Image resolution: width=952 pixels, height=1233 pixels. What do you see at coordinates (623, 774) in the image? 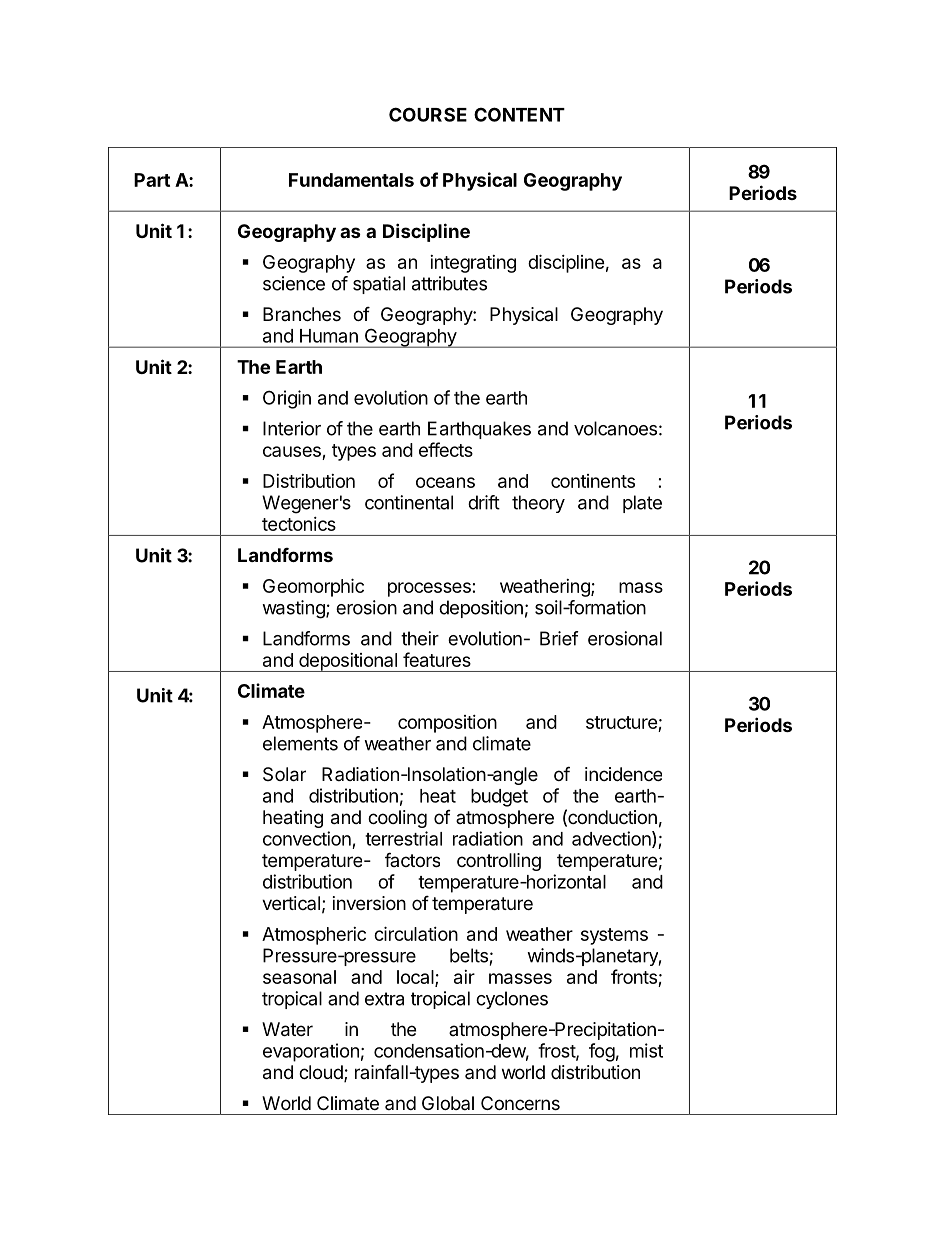
I see `incidence` at bounding box center [623, 774].
